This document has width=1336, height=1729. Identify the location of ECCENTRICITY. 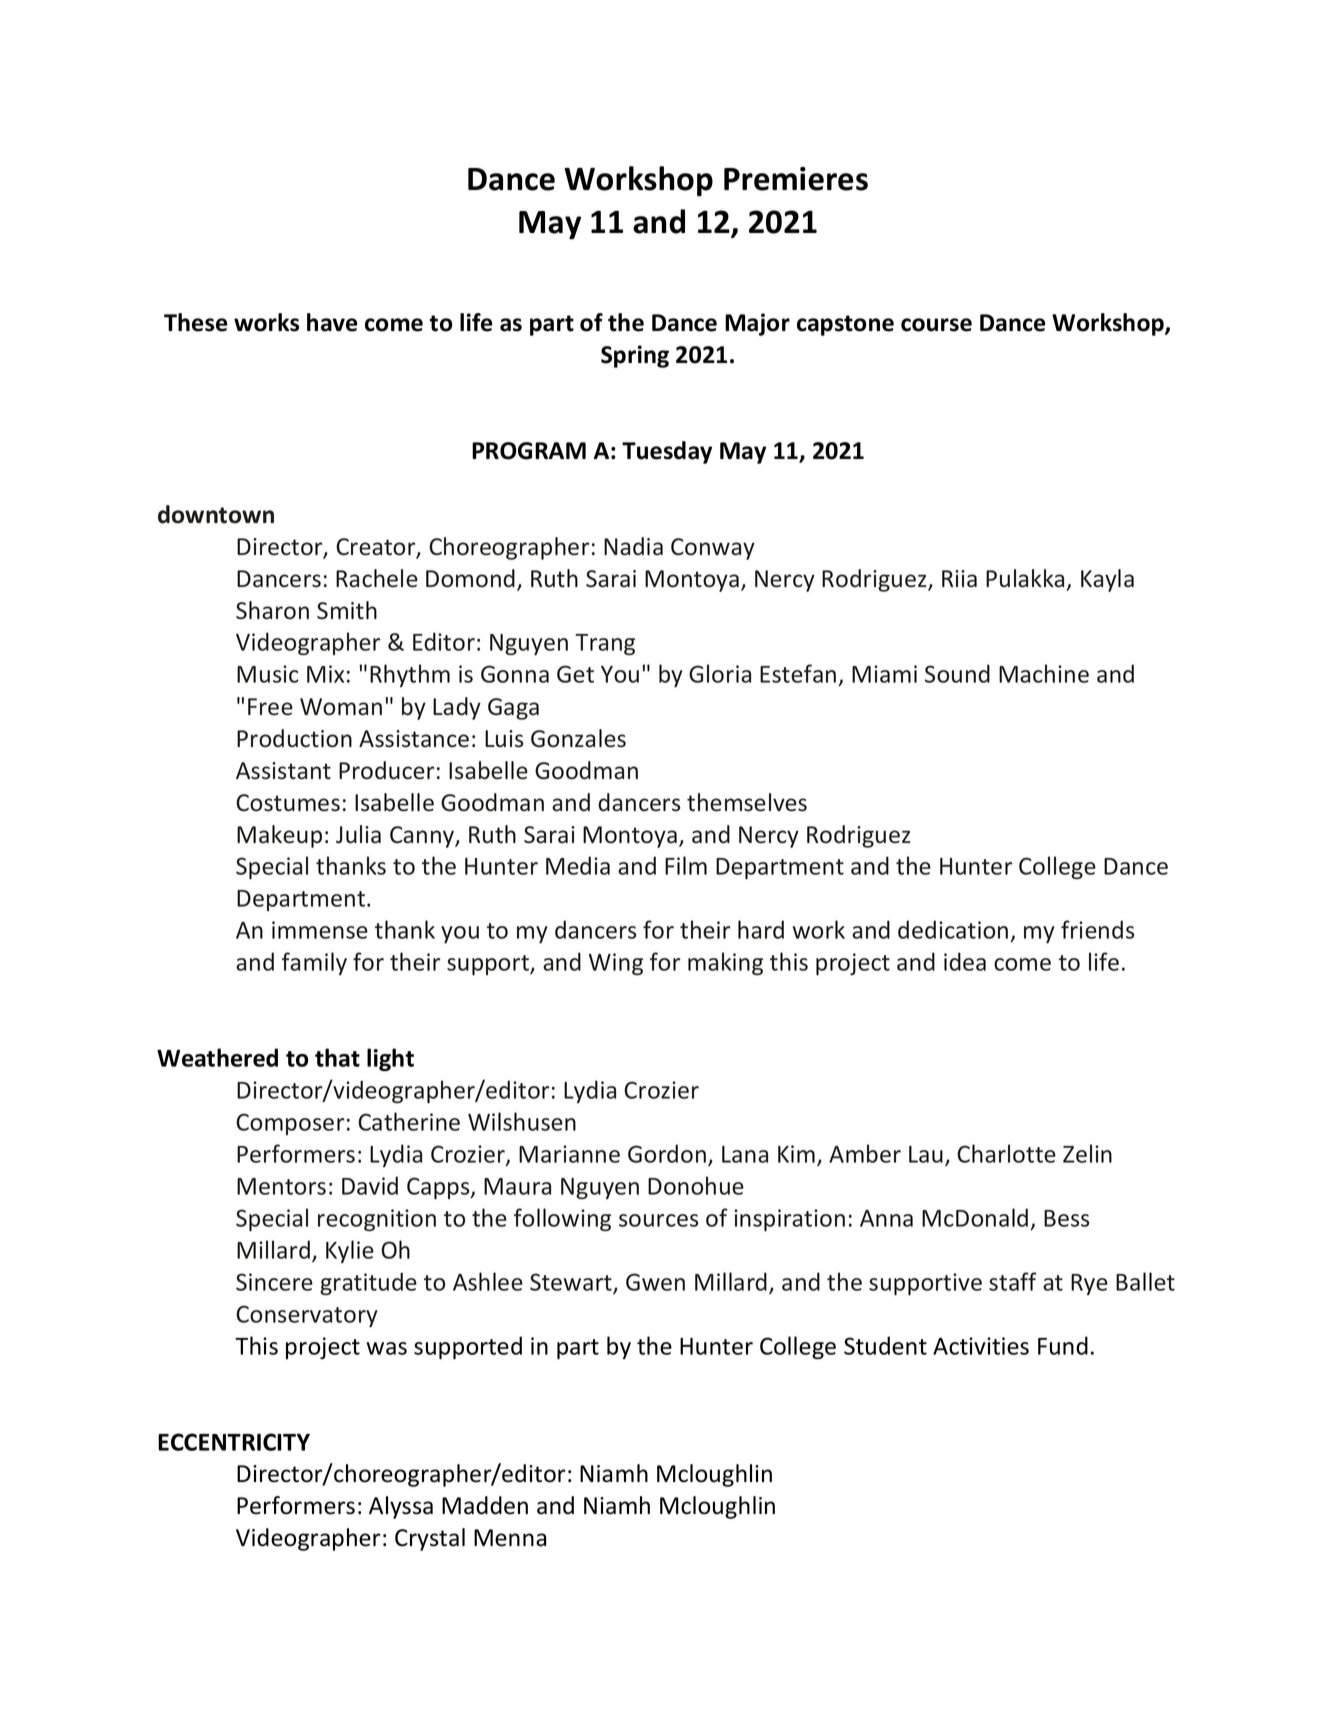
(234, 1442).
